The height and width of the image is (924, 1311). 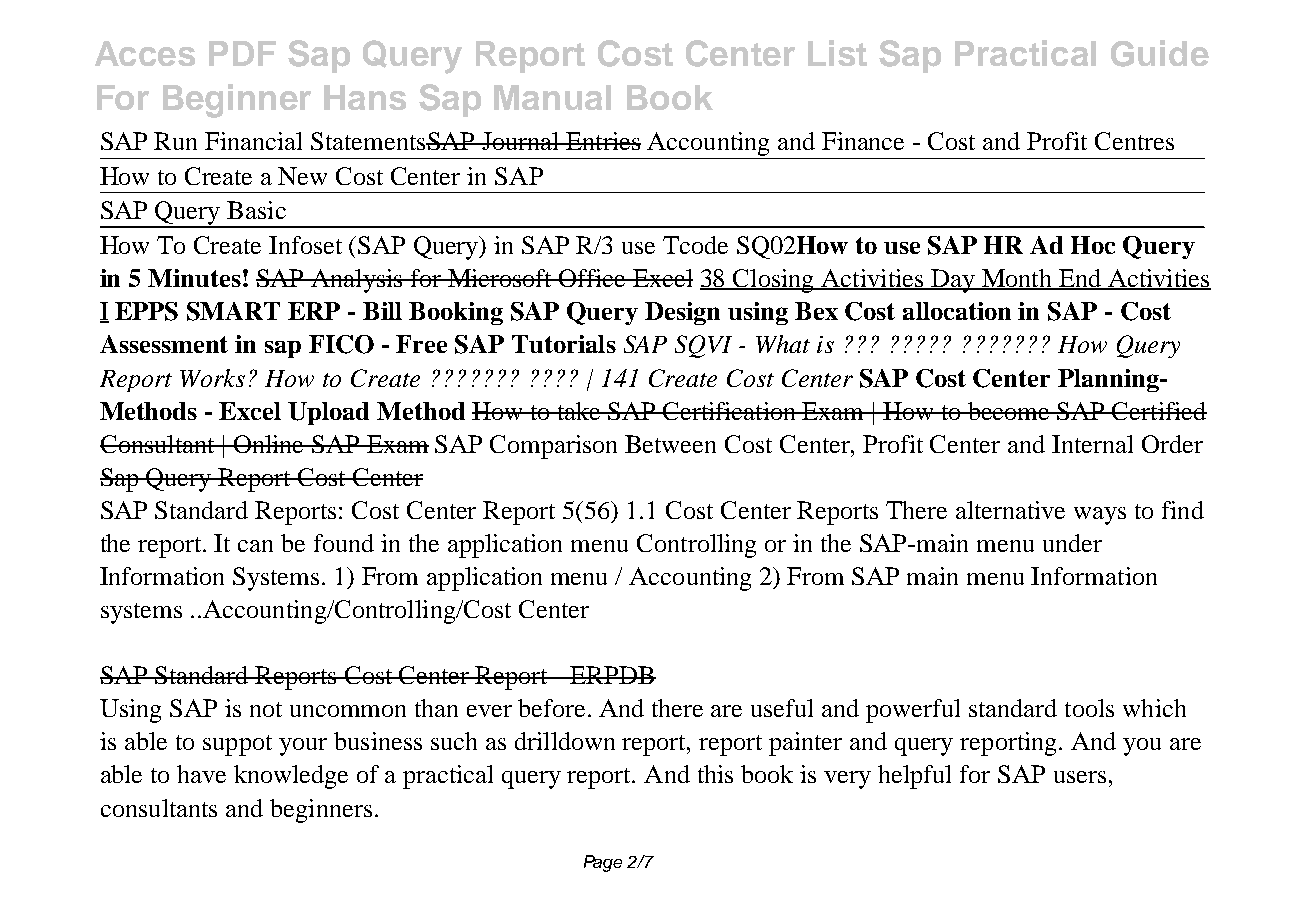 What do you see at coordinates (670, 444) in the image?
I see `Between` at bounding box center [670, 444].
